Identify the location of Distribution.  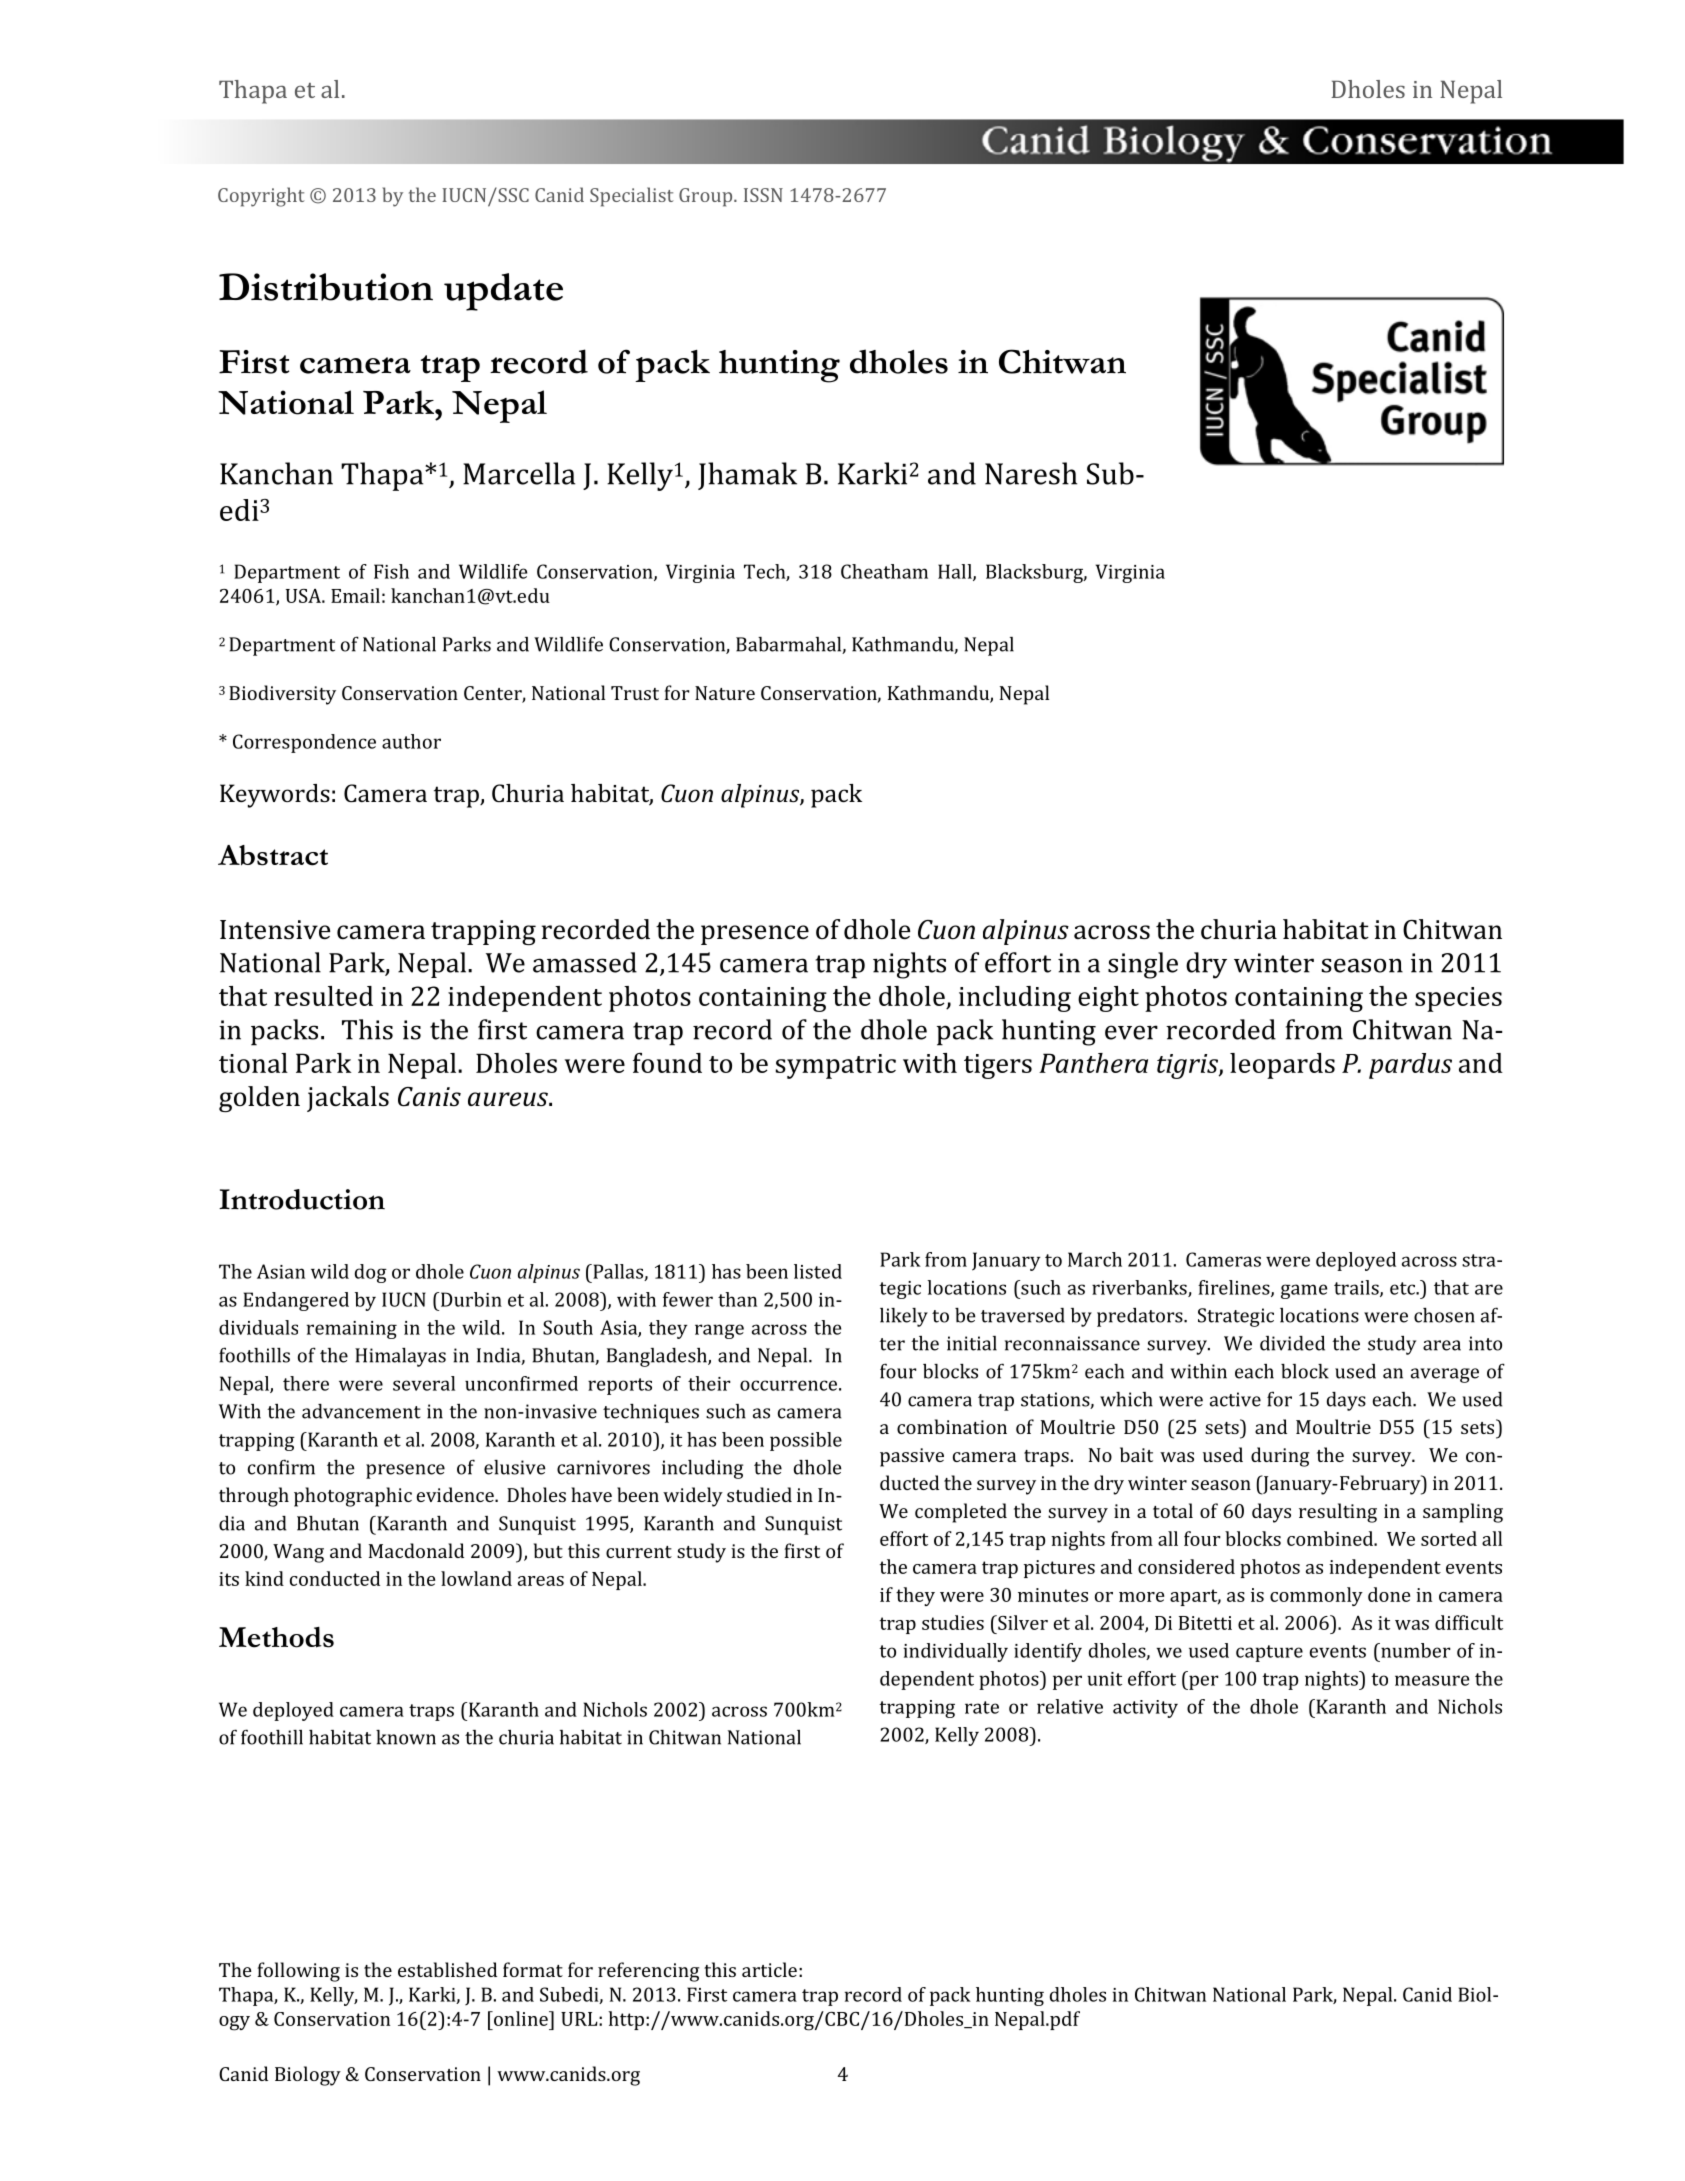
(326, 287).
